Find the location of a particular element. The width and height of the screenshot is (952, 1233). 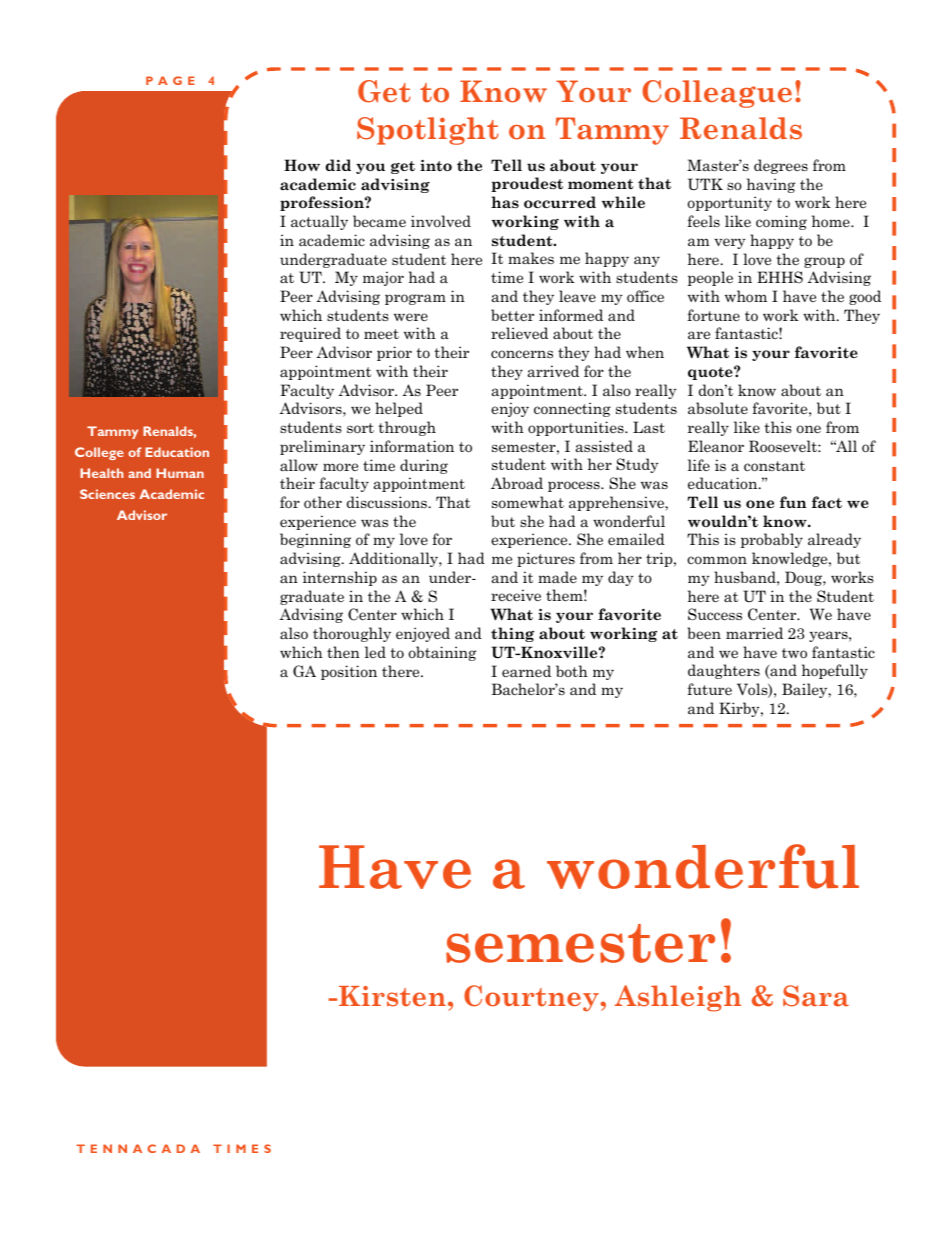

Human is located at coordinates (180, 473).
